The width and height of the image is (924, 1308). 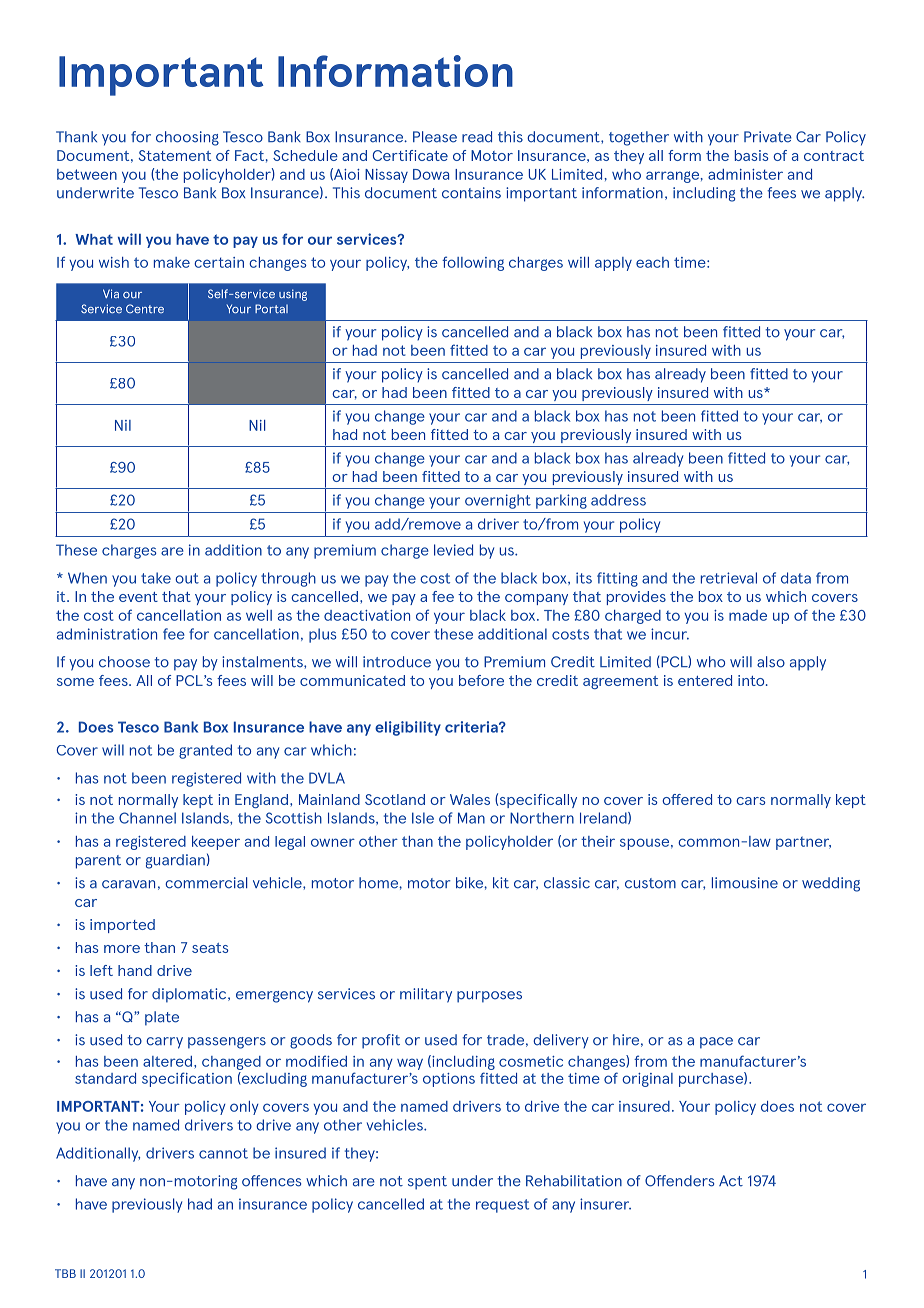 I want to click on before, so click(x=481, y=680).
